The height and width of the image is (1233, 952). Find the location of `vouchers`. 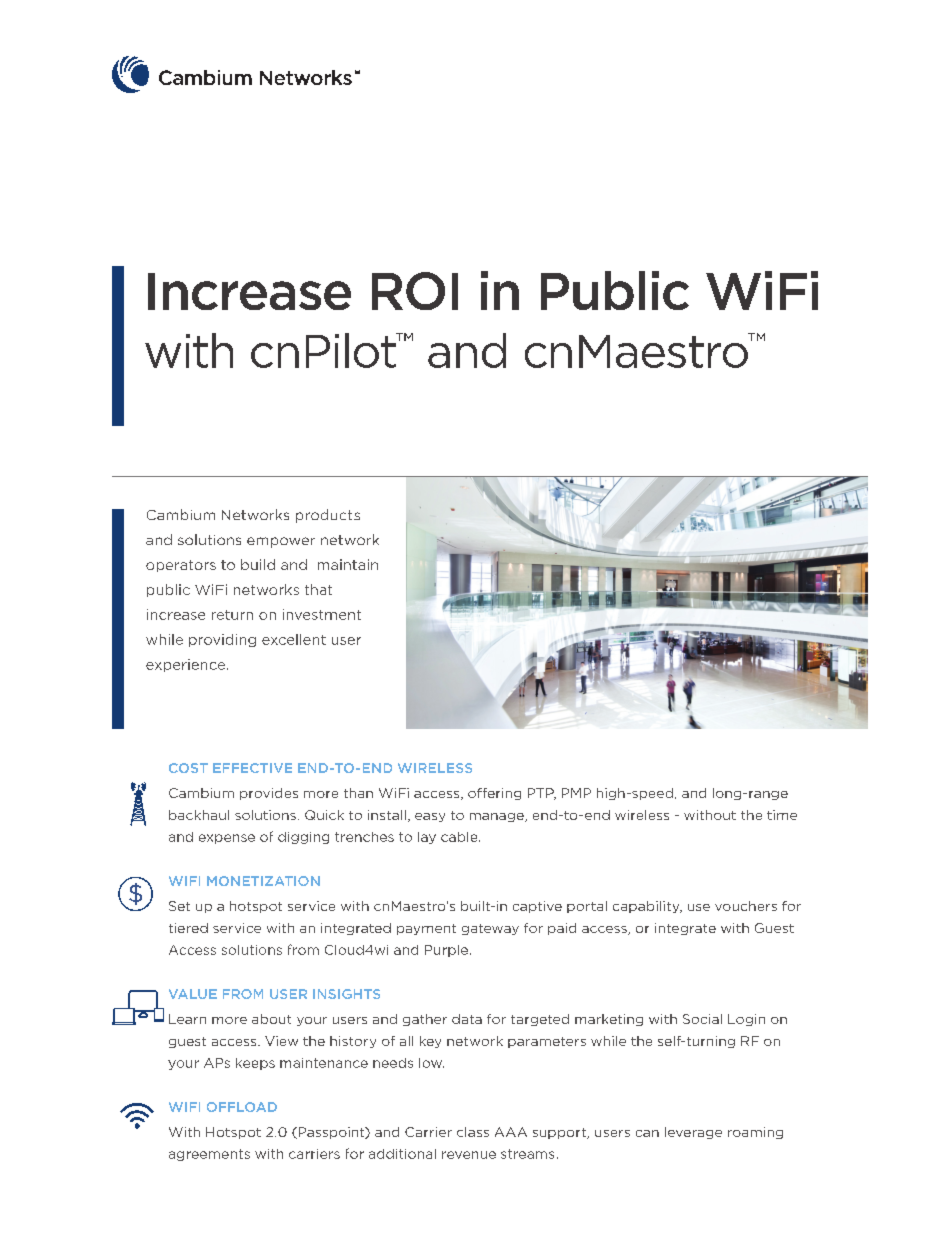

vouchers is located at coordinates (746, 906).
